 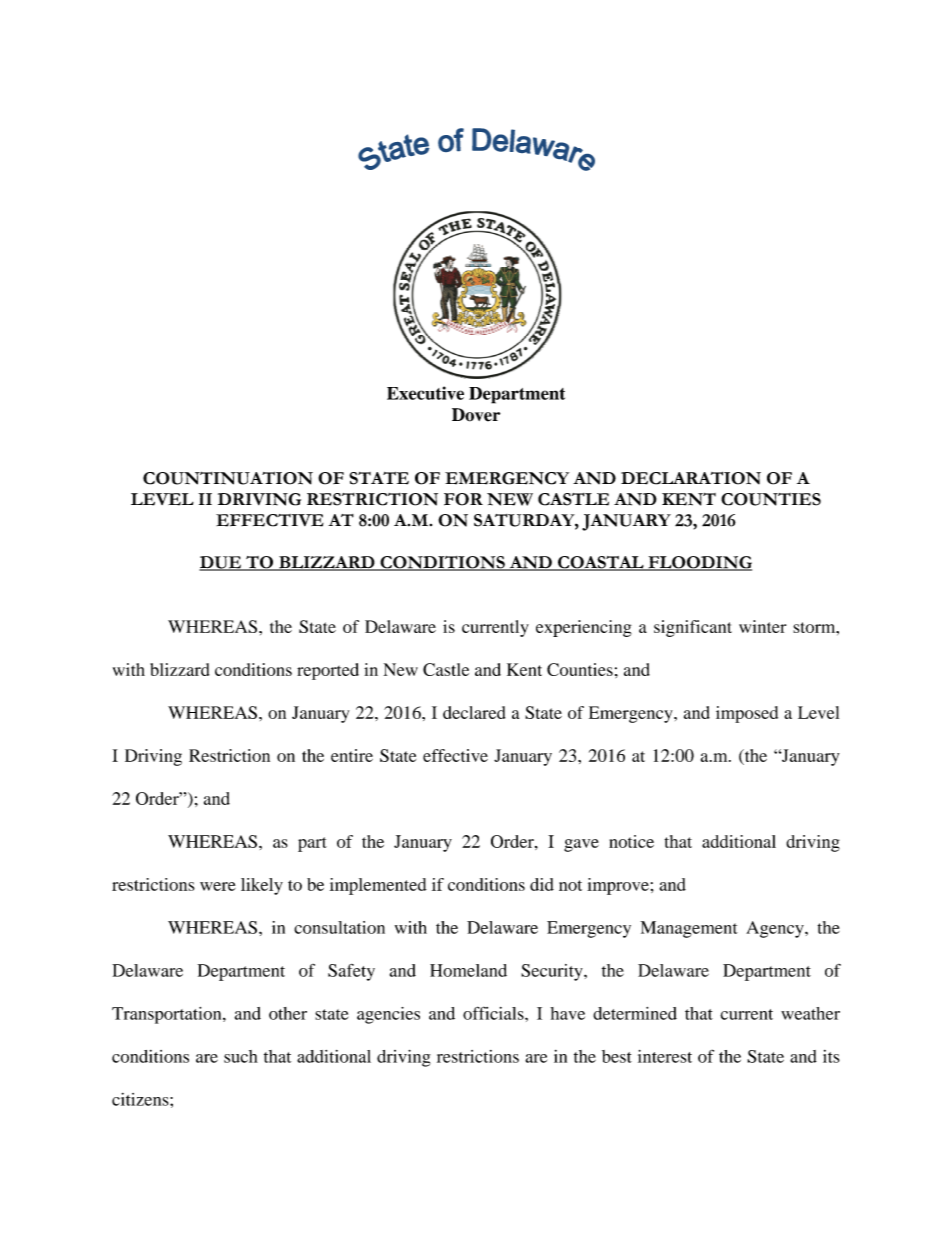 What do you see at coordinates (691, 478) in the image?
I see `DECLARATION` at bounding box center [691, 478].
